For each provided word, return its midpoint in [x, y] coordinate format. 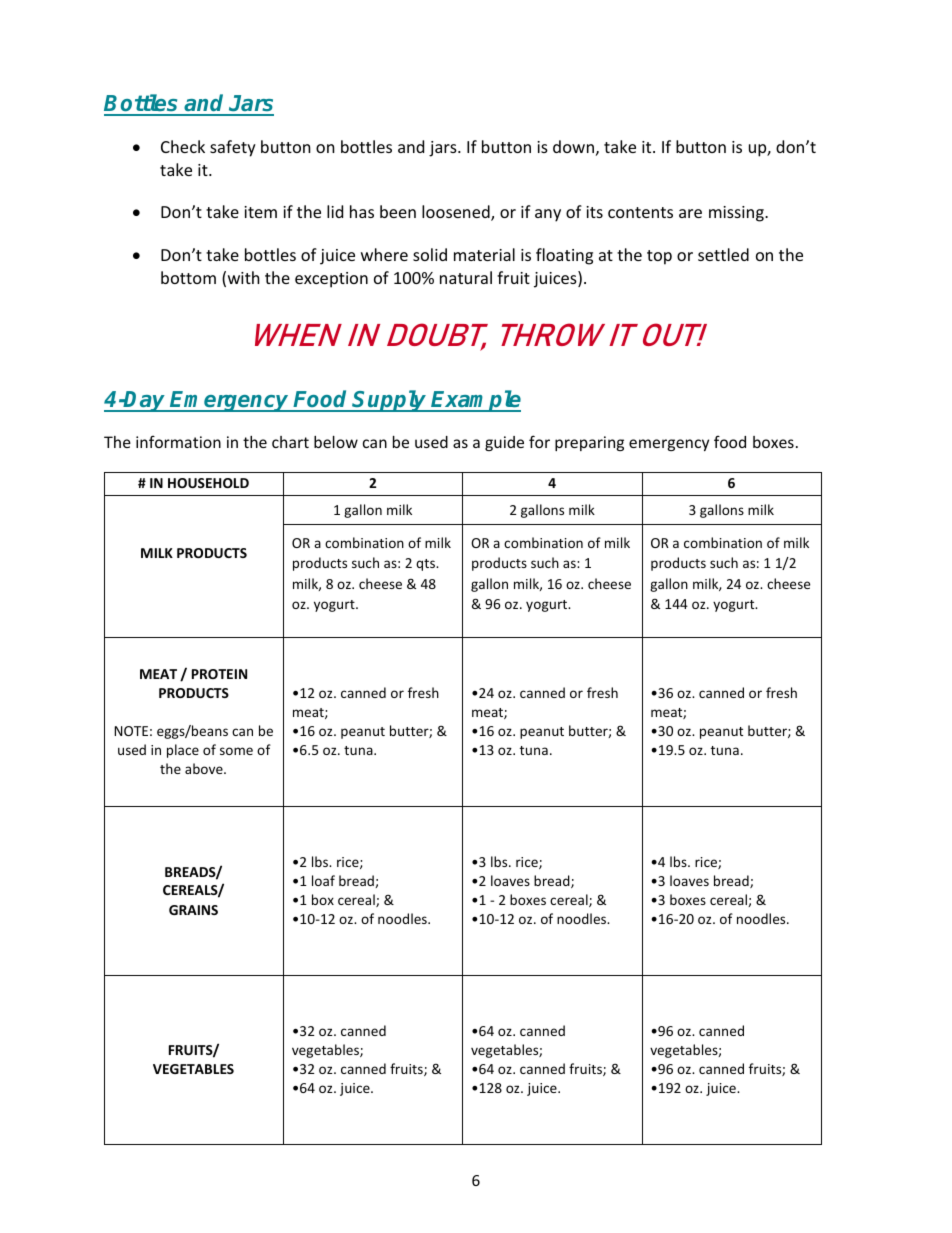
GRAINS [193, 910]
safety [233, 148]
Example [475, 401]
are [690, 213]
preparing [589, 443]
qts [427, 565]
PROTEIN [219, 674]
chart [290, 442]
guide [504, 443]
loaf [323, 880]
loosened [457, 213]
